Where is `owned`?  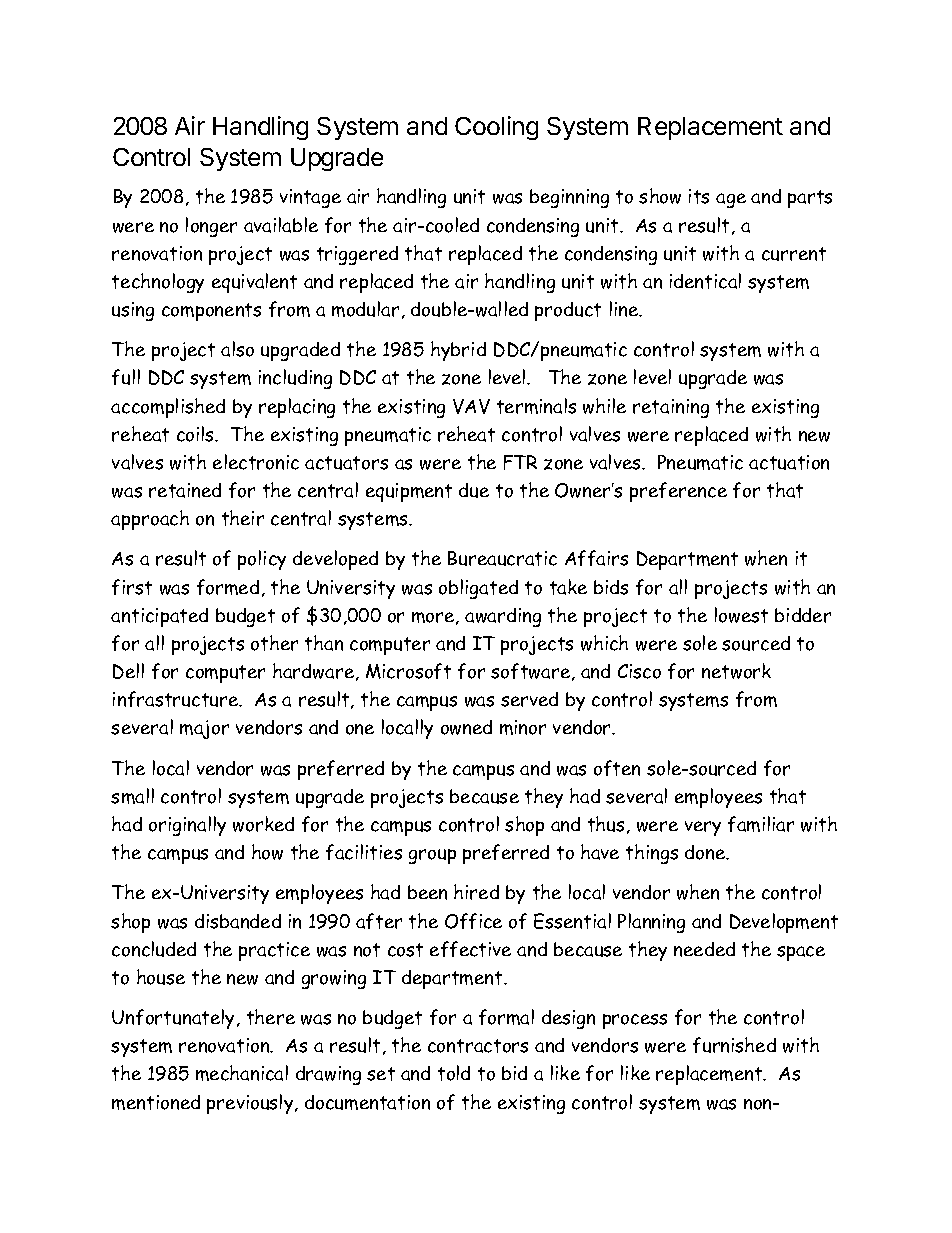
owned is located at coordinates (466, 727).
